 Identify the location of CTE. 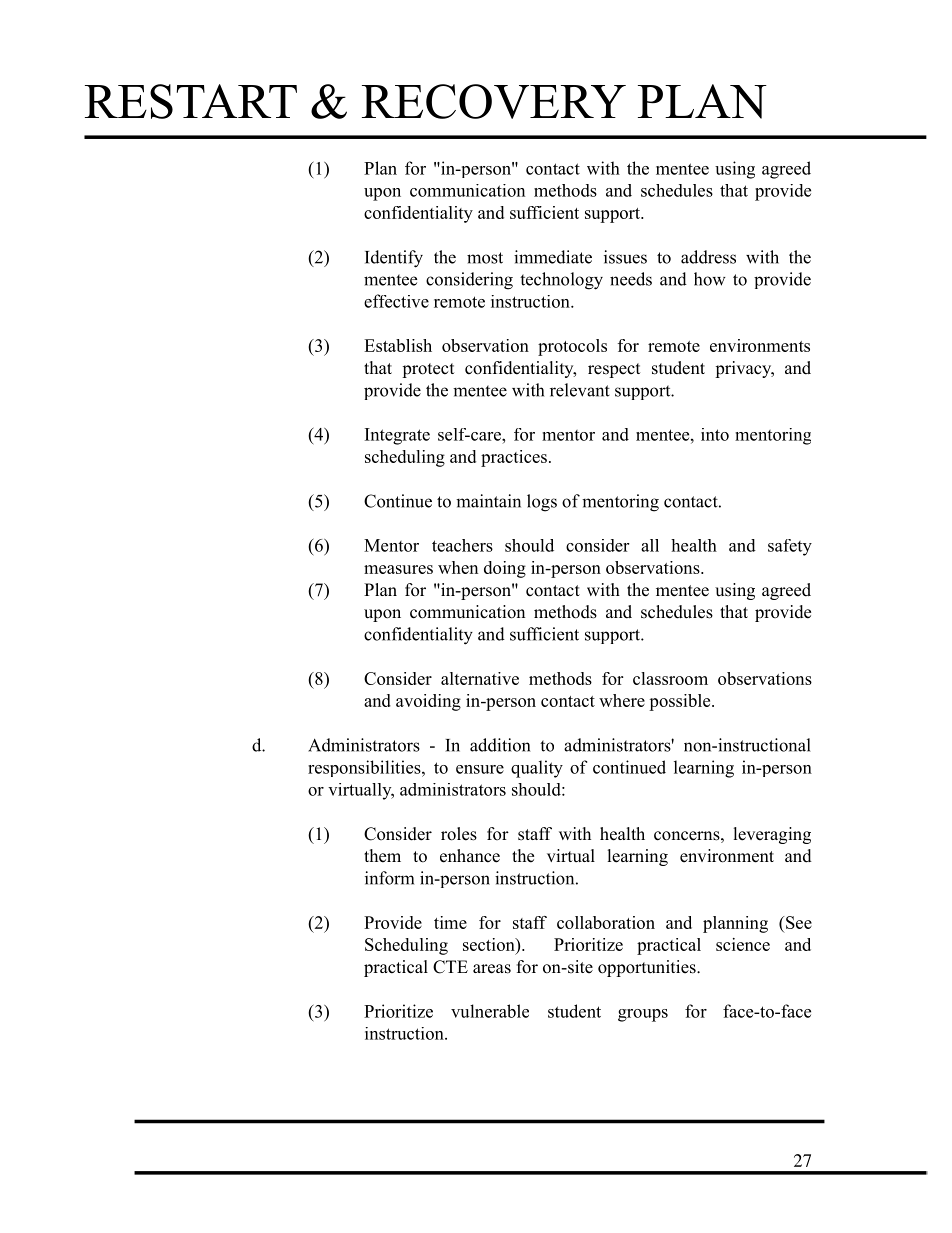
(450, 967).
